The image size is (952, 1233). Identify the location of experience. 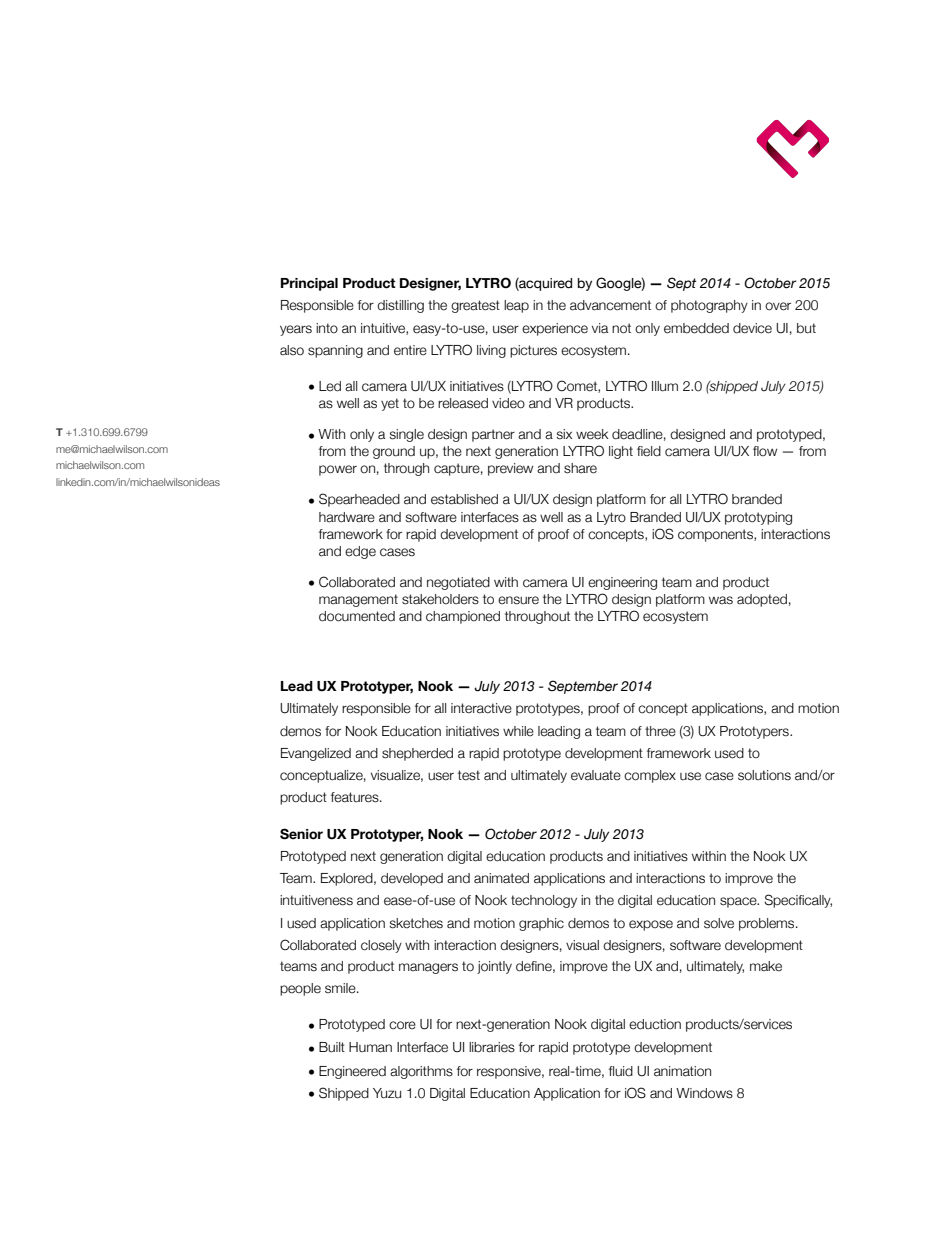
(555, 329).
